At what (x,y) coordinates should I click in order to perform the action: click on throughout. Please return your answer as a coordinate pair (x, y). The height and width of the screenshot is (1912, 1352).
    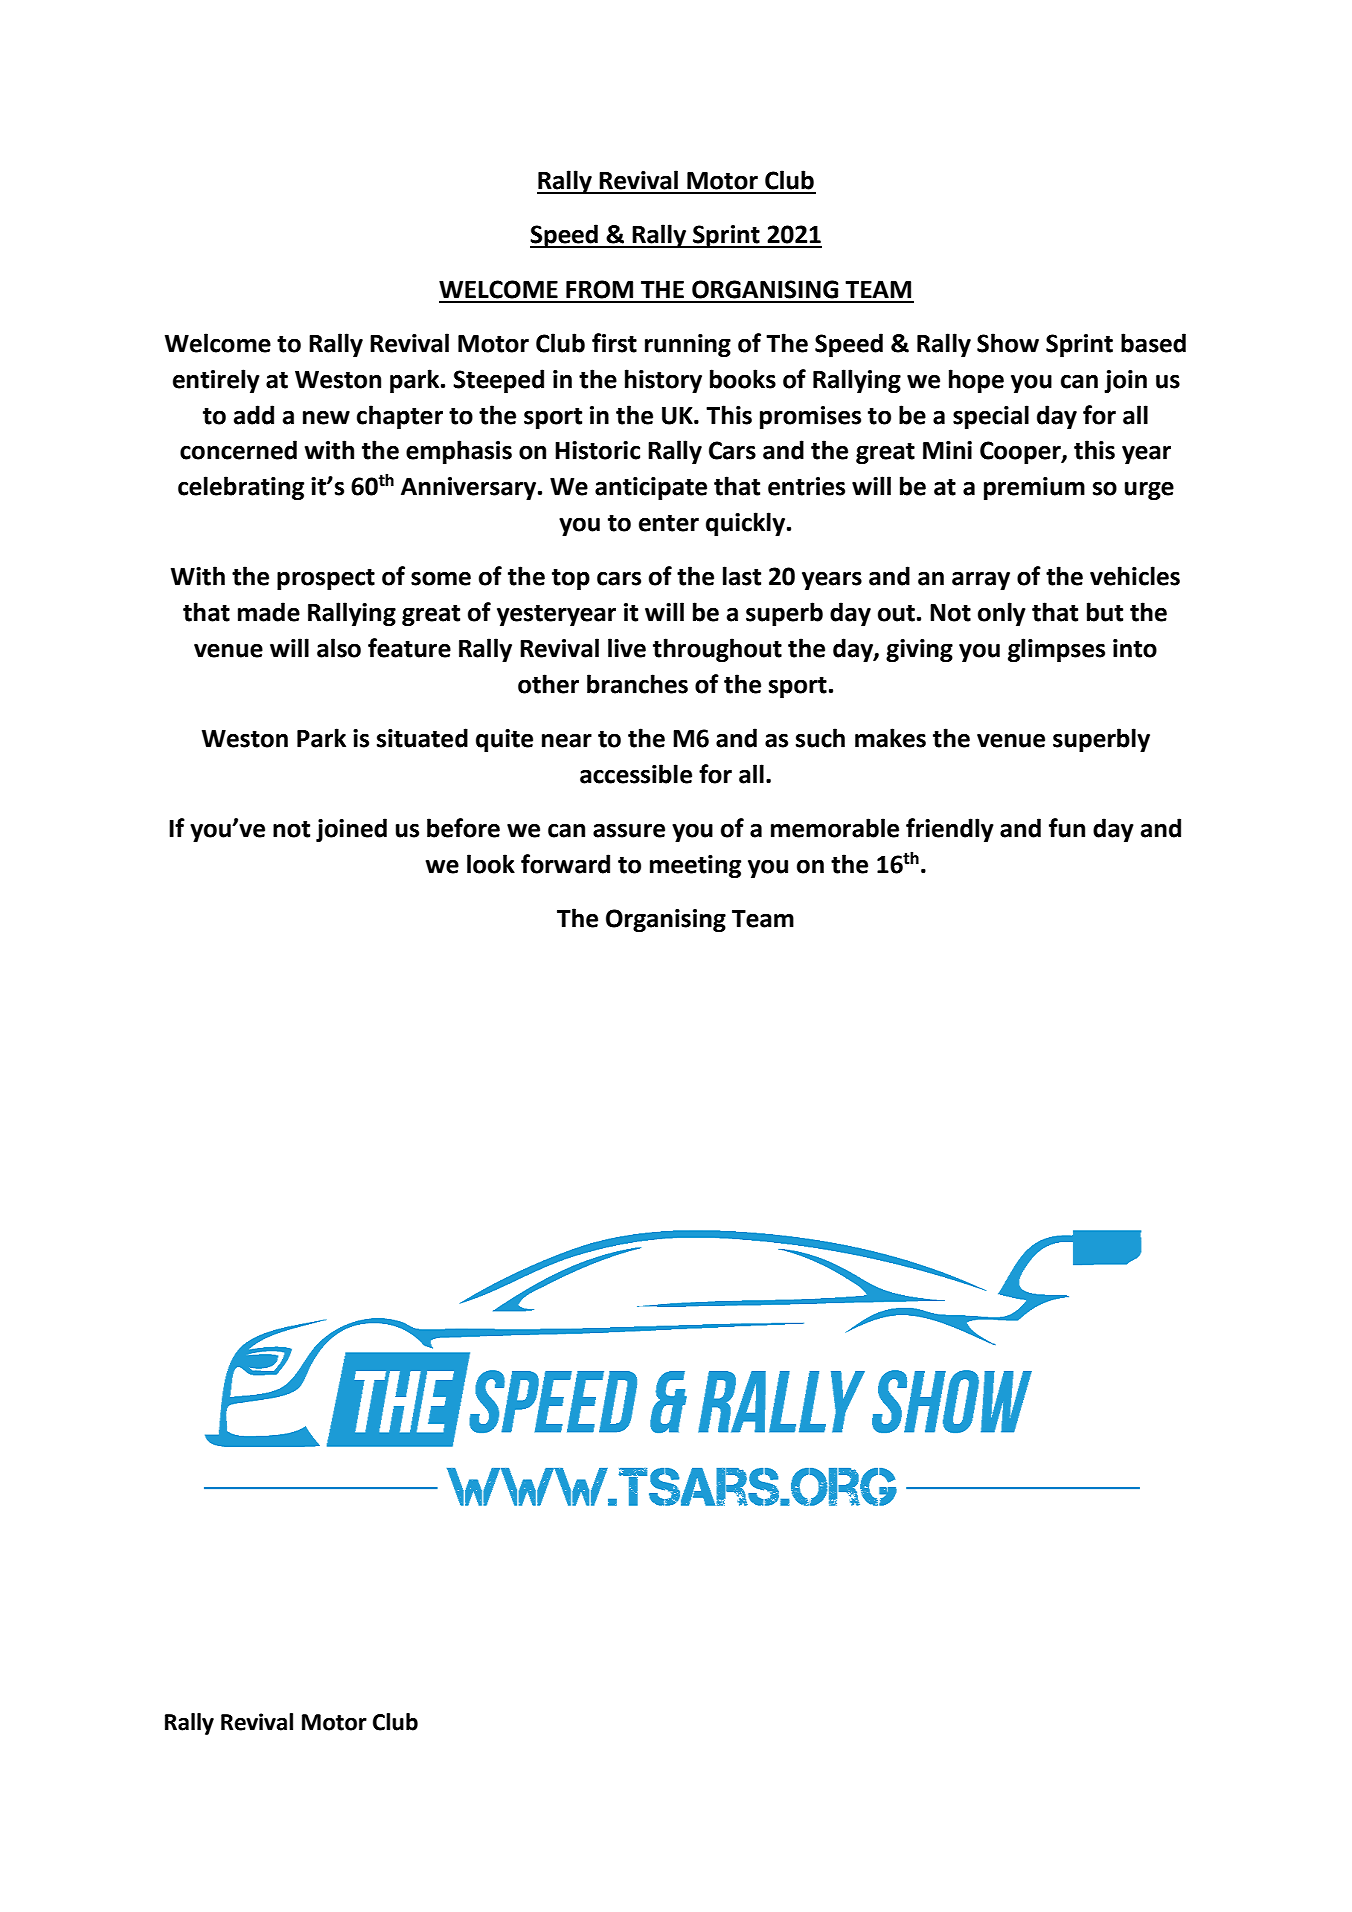
    Looking at the image, I should click on (717, 650).
